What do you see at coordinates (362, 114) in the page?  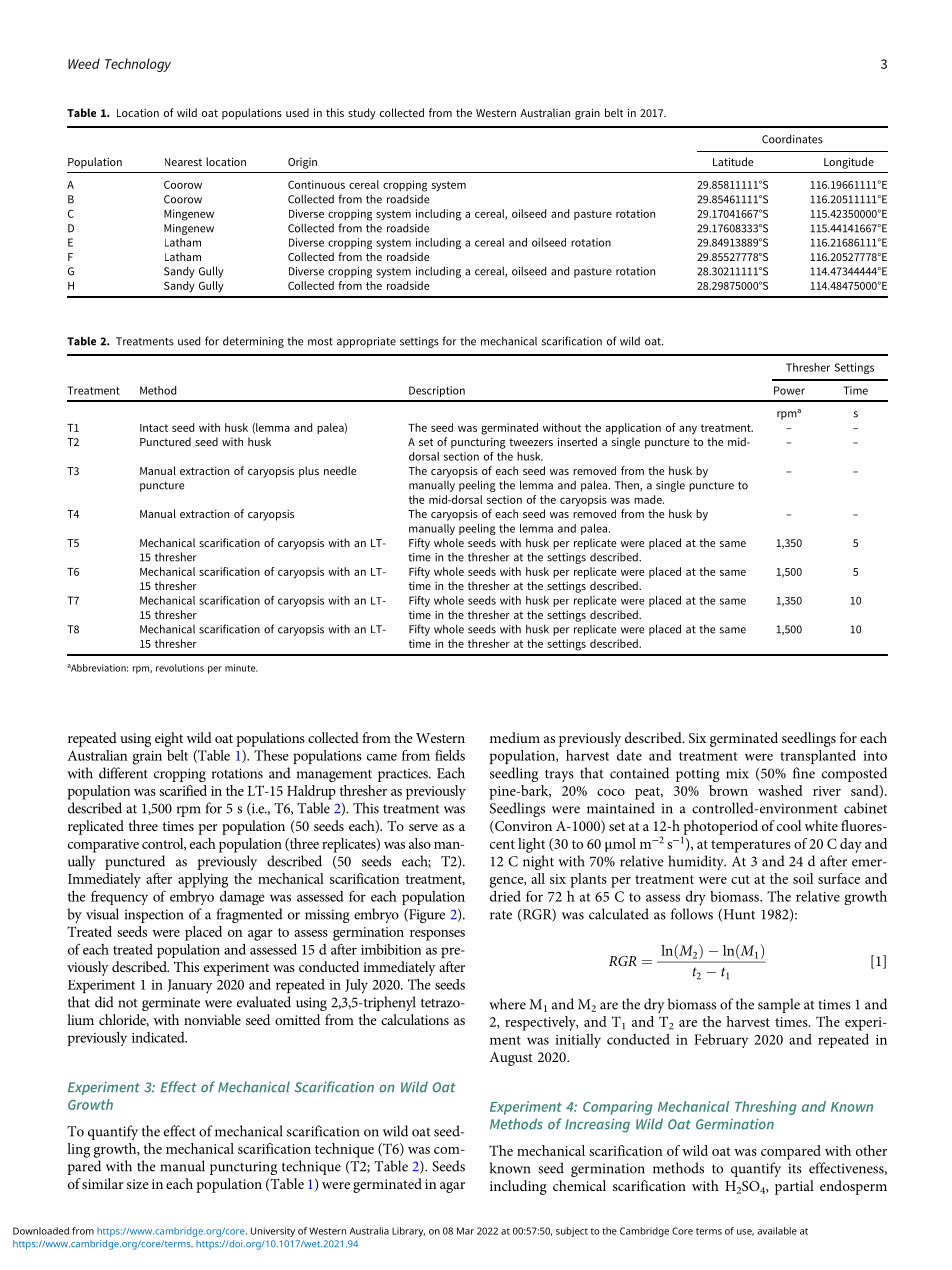 I see `study` at bounding box center [362, 114].
